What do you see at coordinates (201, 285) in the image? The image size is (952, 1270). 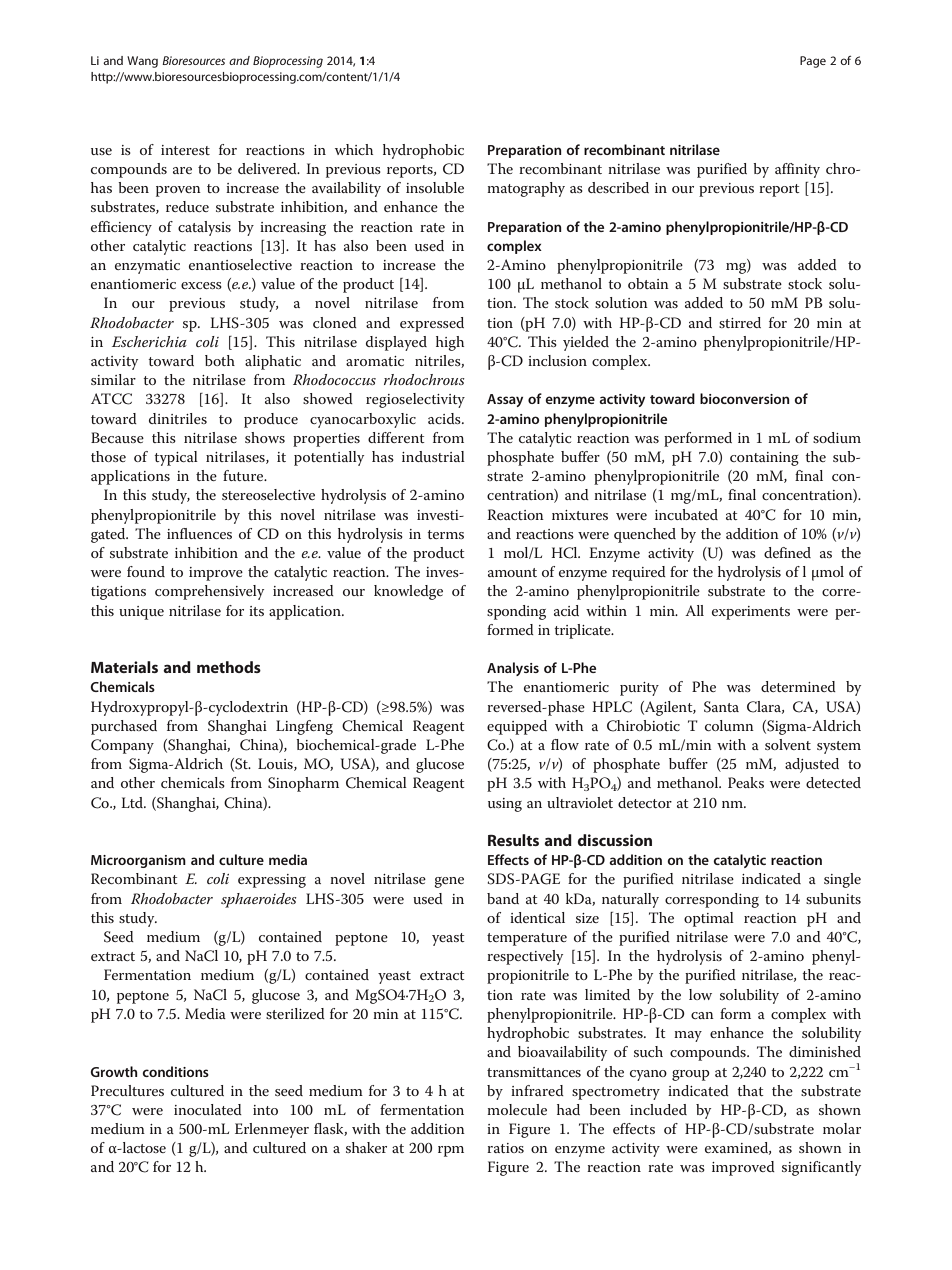 I see `excess` at bounding box center [201, 285].
